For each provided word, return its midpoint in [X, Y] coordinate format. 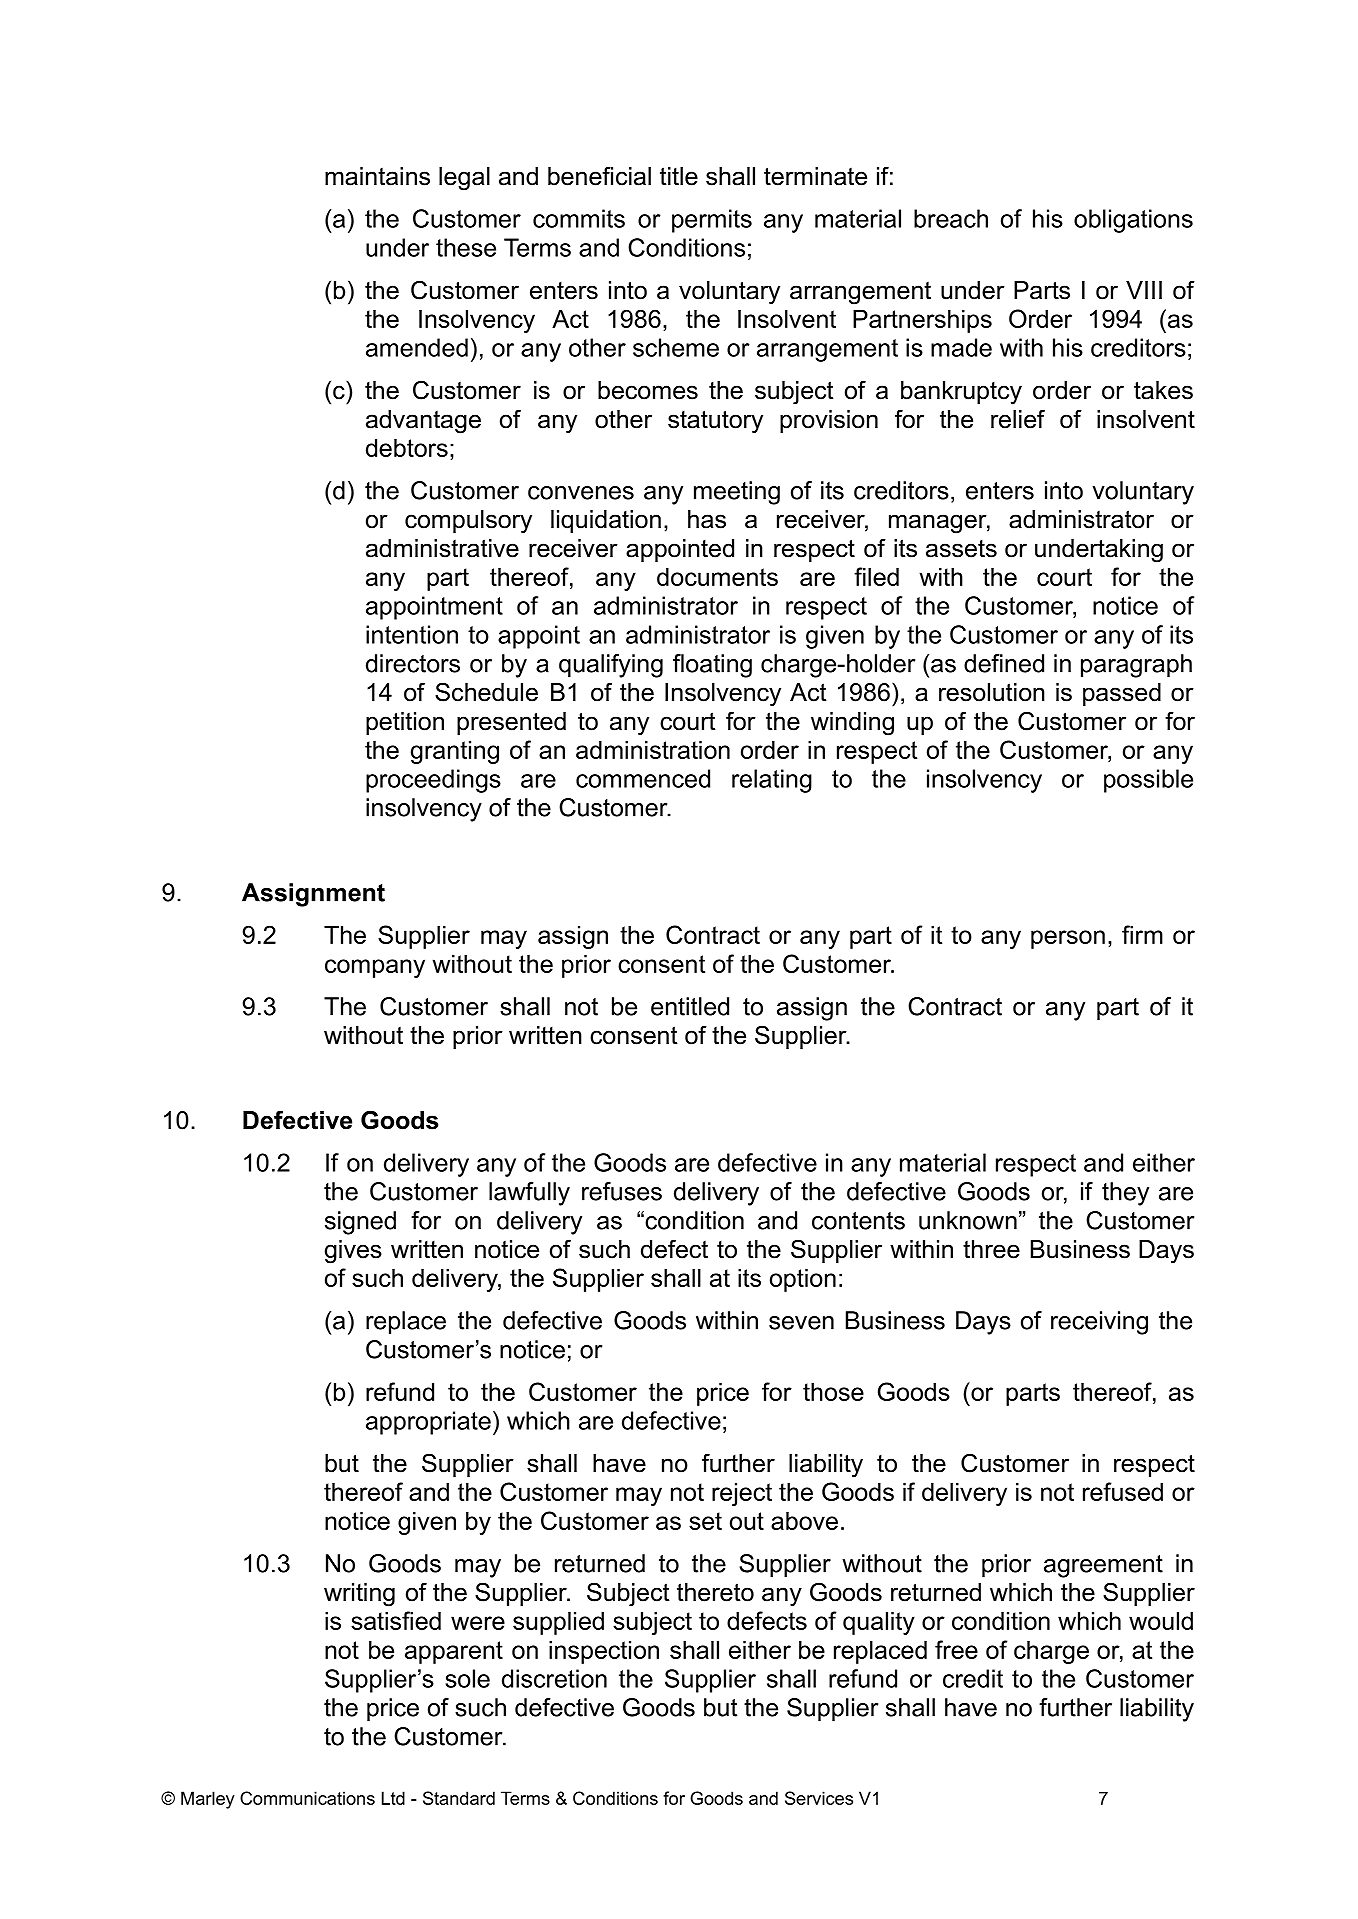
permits [712, 221]
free [956, 1649]
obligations [1133, 221]
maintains [377, 176]
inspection [604, 1652]
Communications [307, 1798]
